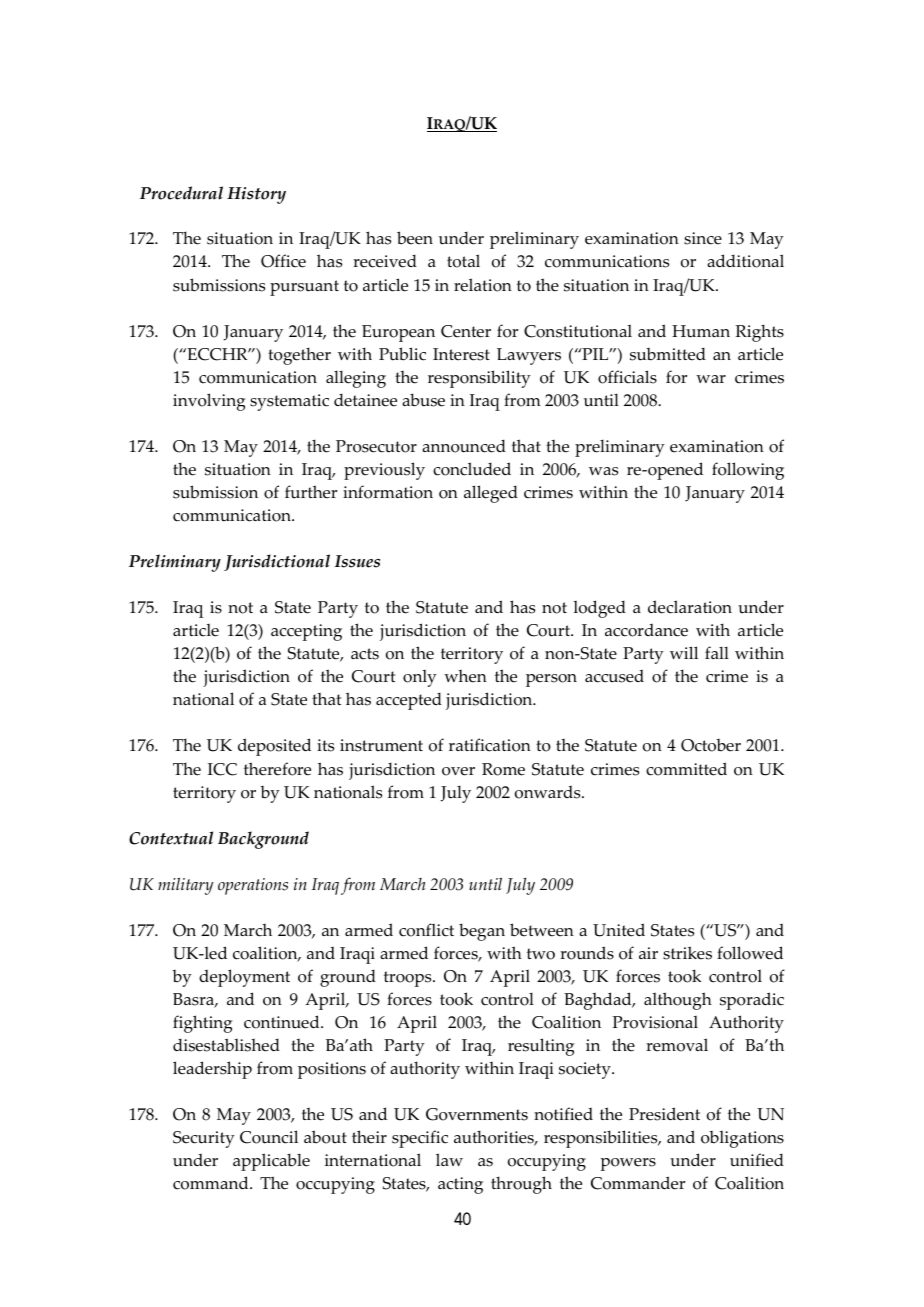  Describe the element at coordinates (464, 446) in the image. I see `announced` at that location.
